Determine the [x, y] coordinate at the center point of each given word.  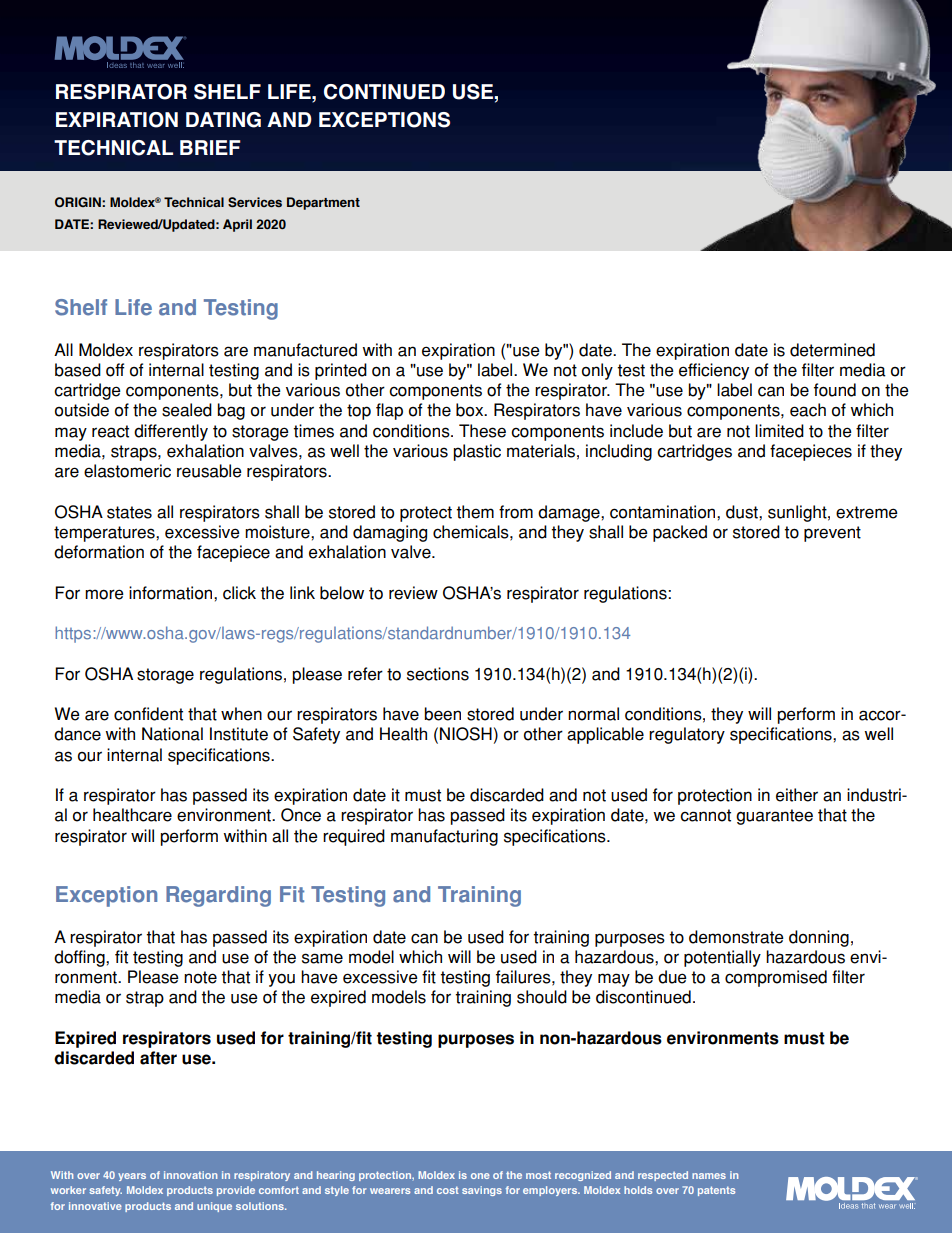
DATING [223, 120]
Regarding [218, 896]
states [129, 512]
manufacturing [444, 837]
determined [832, 350]
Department [323, 203]
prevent [832, 534]
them [475, 512]
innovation [190, 1175]
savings [482, 1191]
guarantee [774, 817]
